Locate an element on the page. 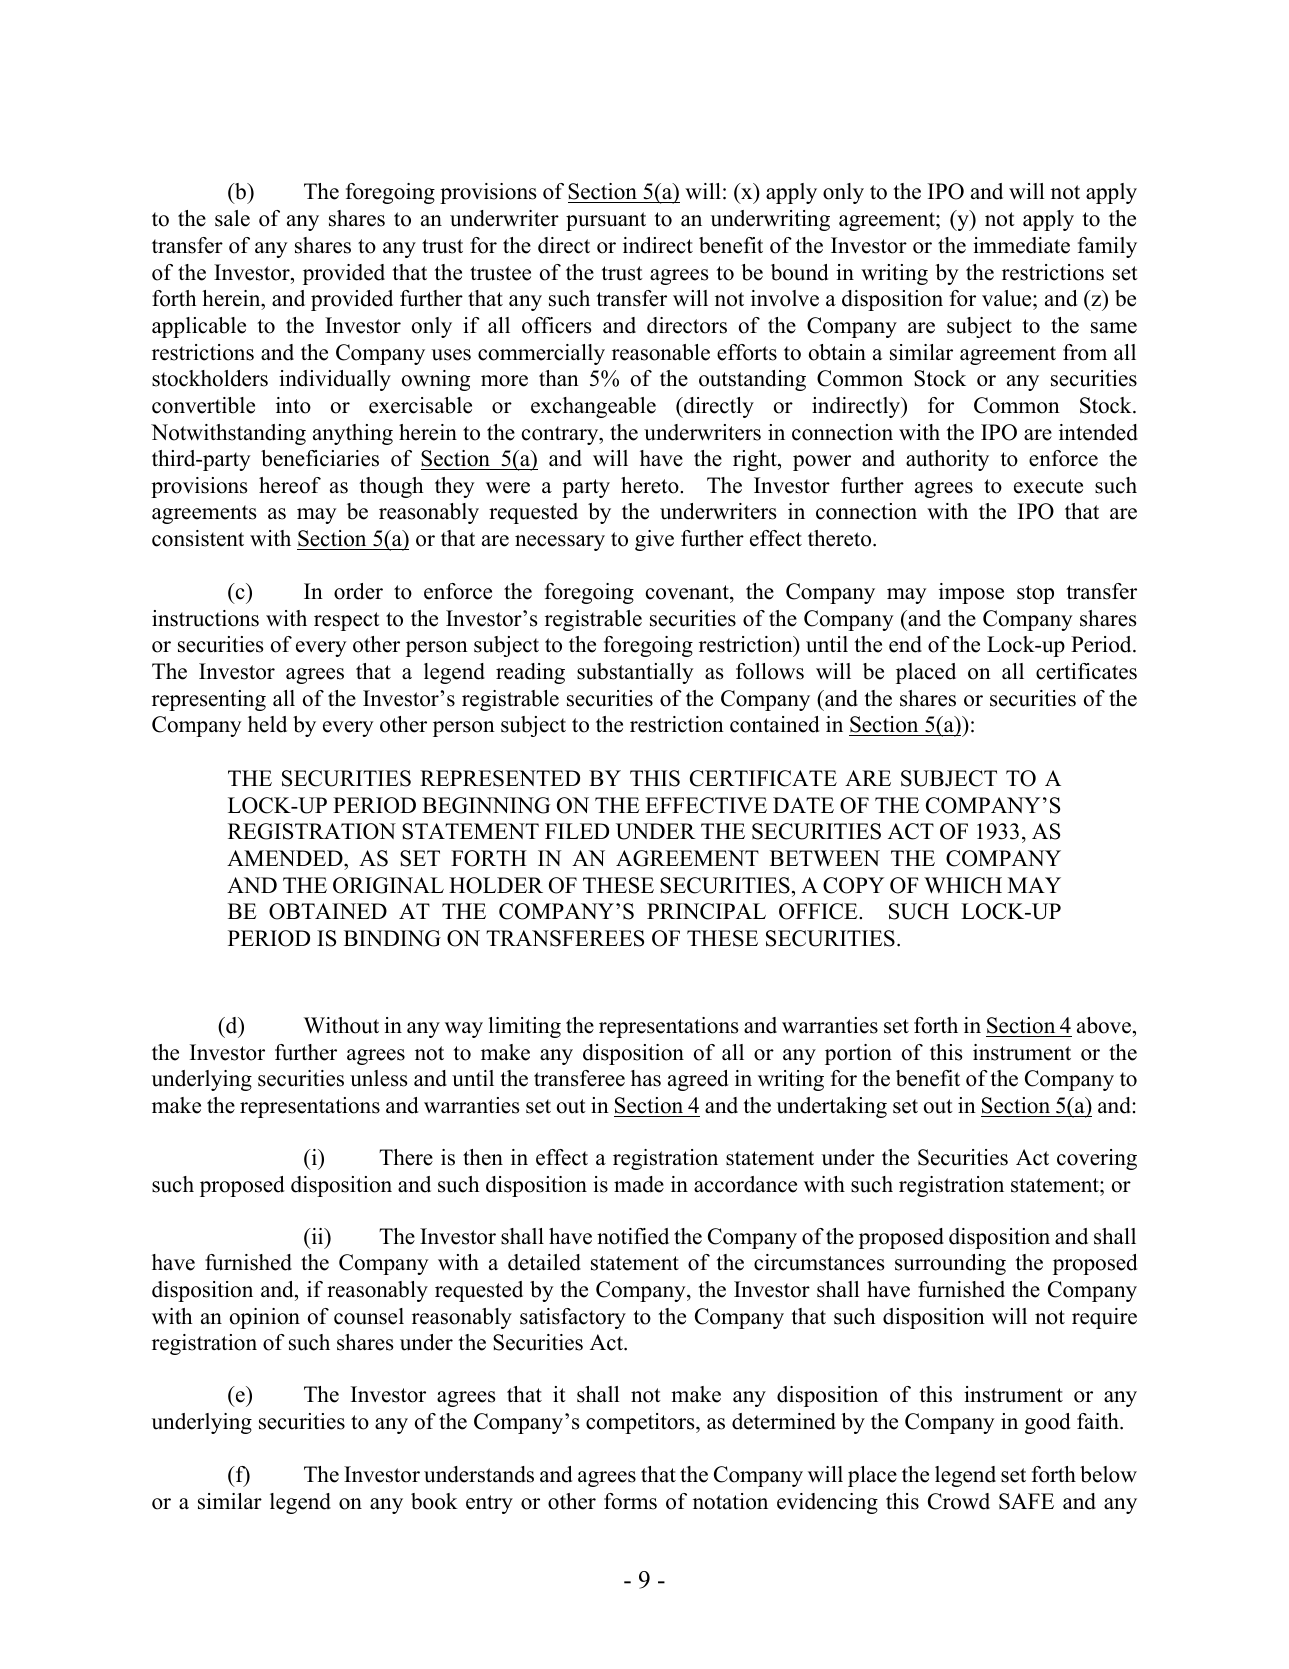 This document has width=1289, height=1669. pursuant is located at coordinates (606, 221).
